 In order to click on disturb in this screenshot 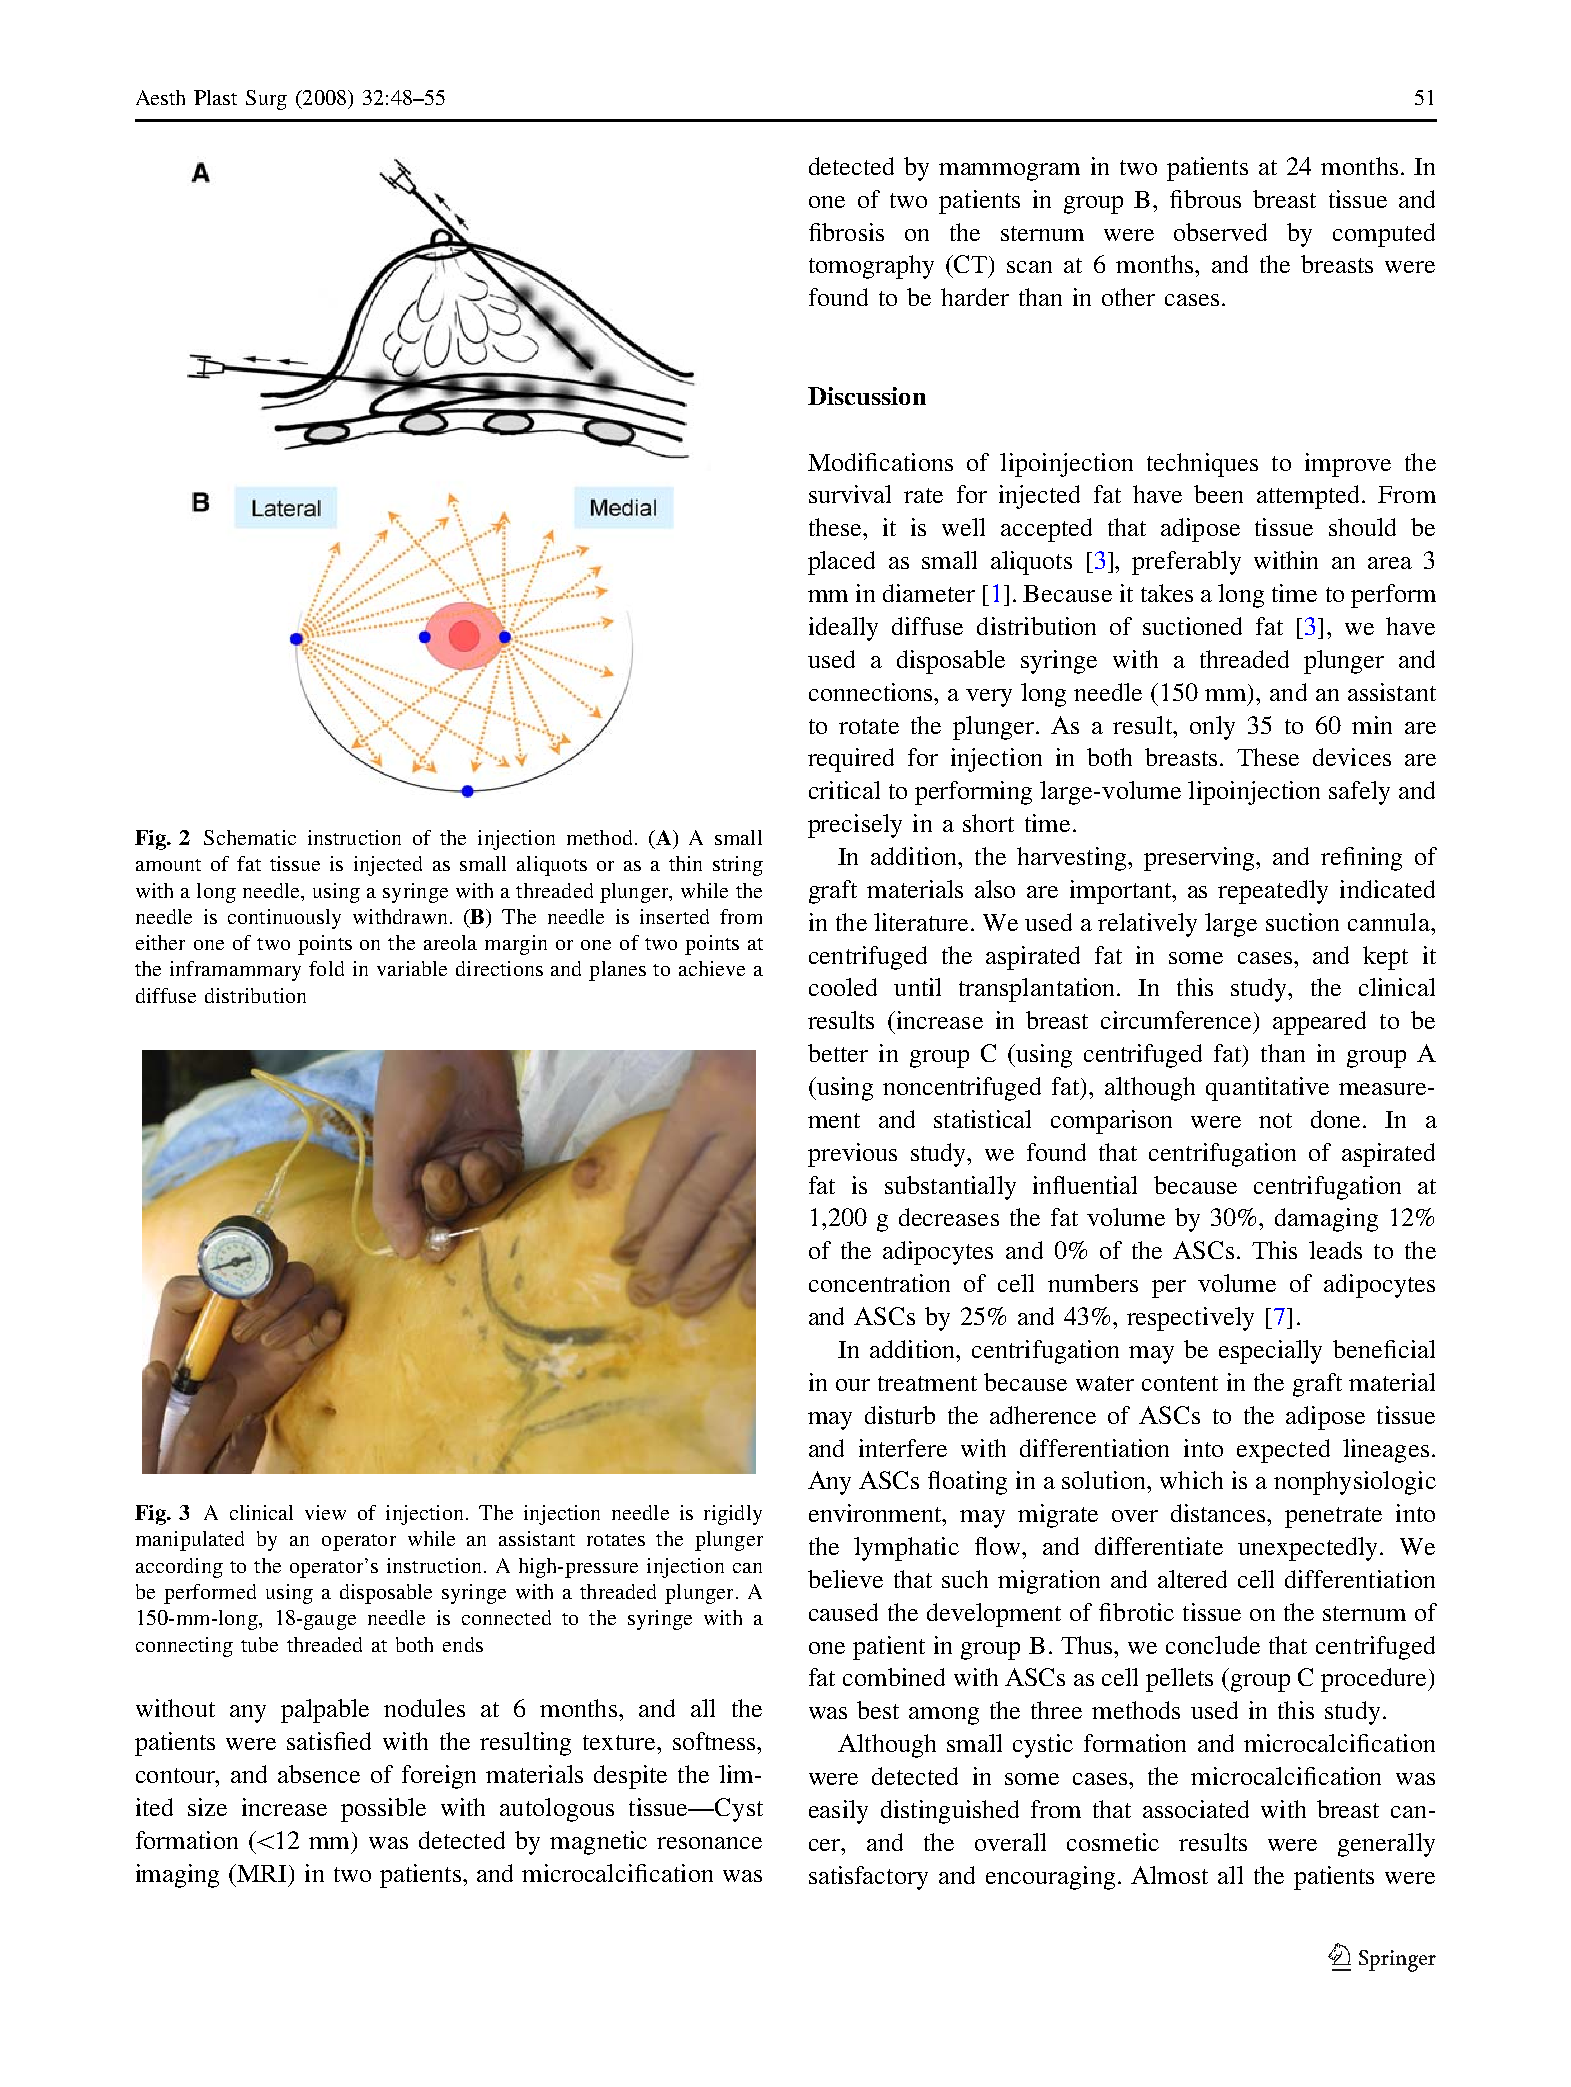, I will do `click(900, 1415)`.
